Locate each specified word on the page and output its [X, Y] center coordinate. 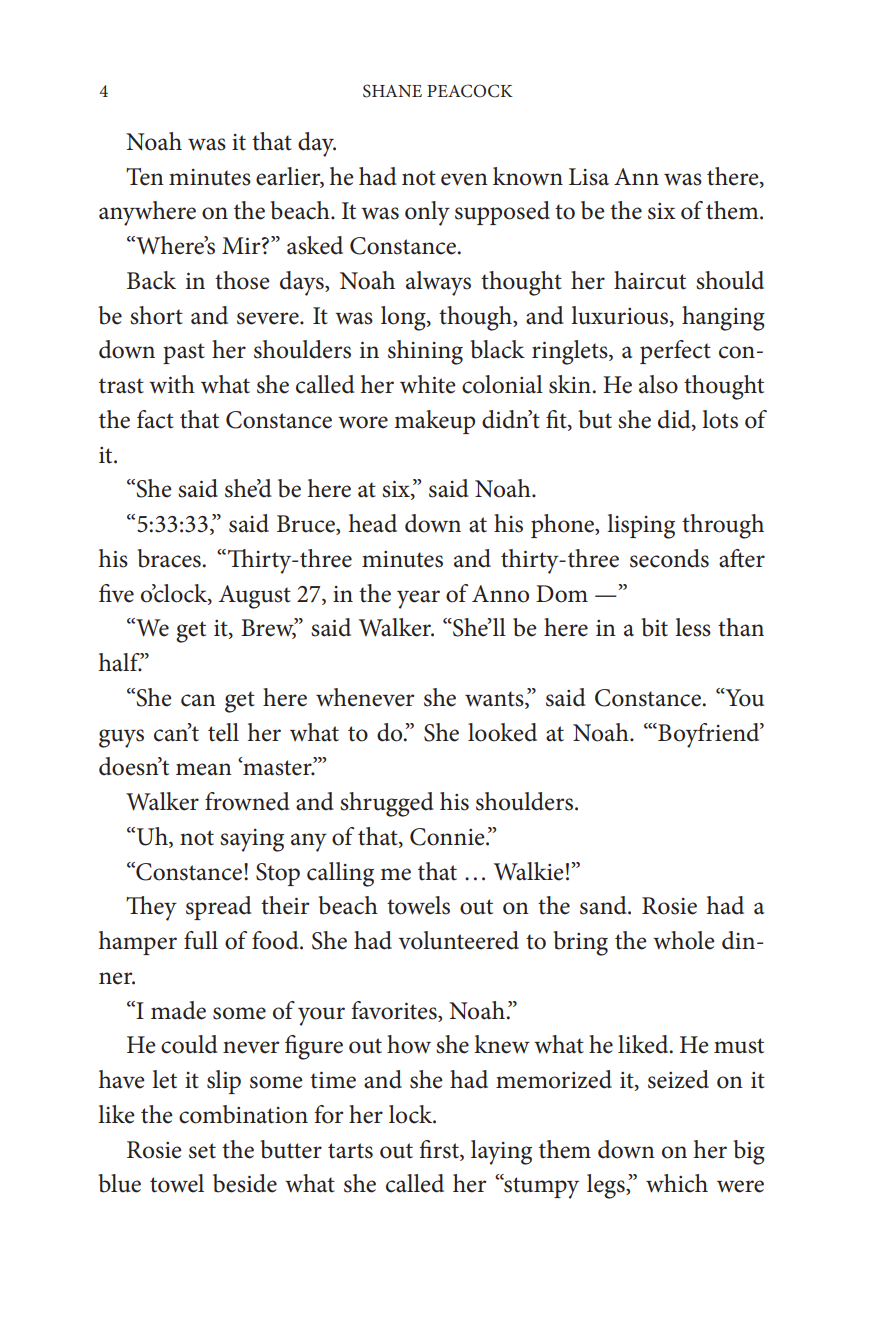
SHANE [392, 91]
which [677, 1183]
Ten [145, 177]
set [202, 1151]
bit [655, 627]
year [418, 599]
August [255, 597]
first [440, 1149]
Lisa [589, 177]
